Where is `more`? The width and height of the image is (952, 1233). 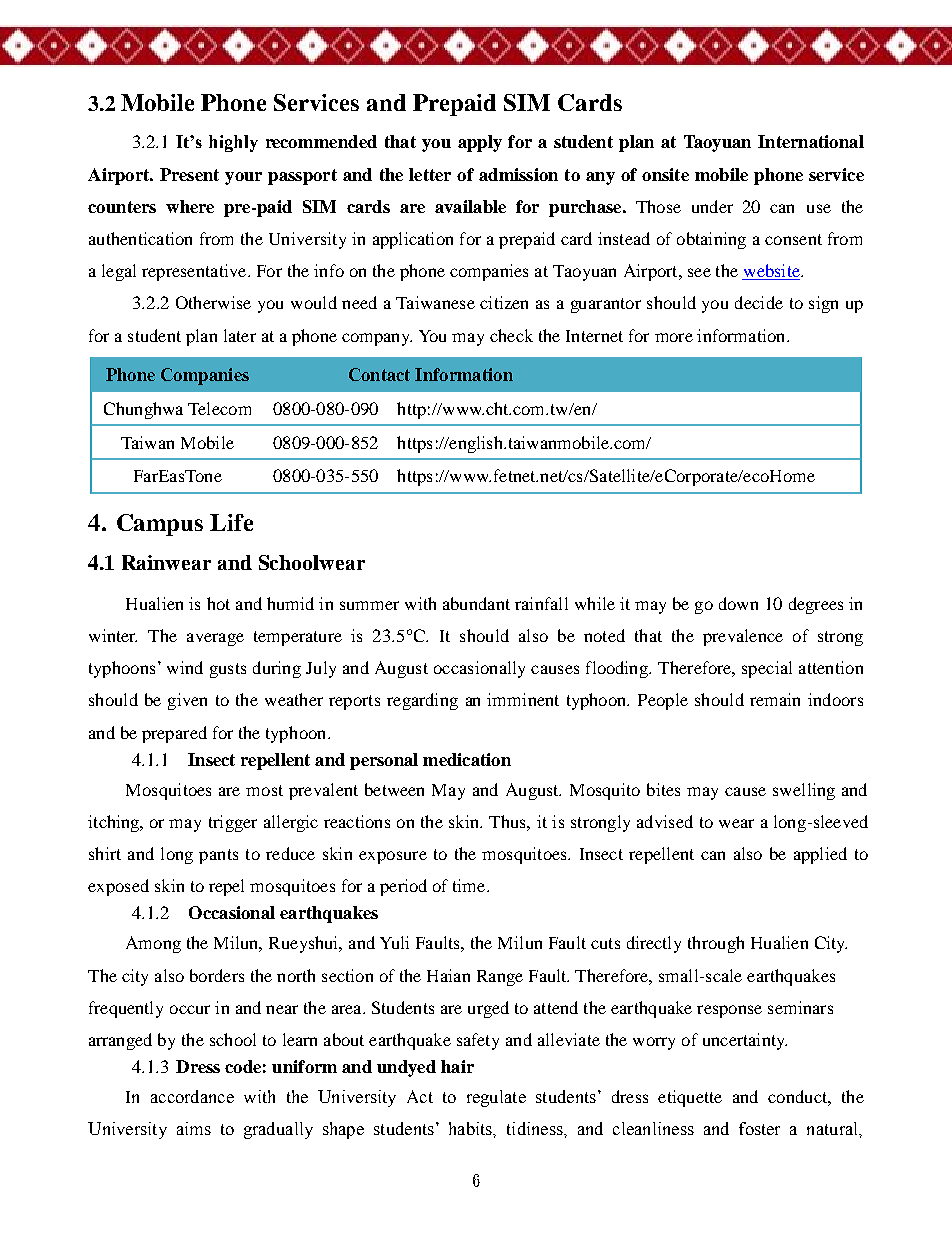
more is located at coordinates (674, 337).
